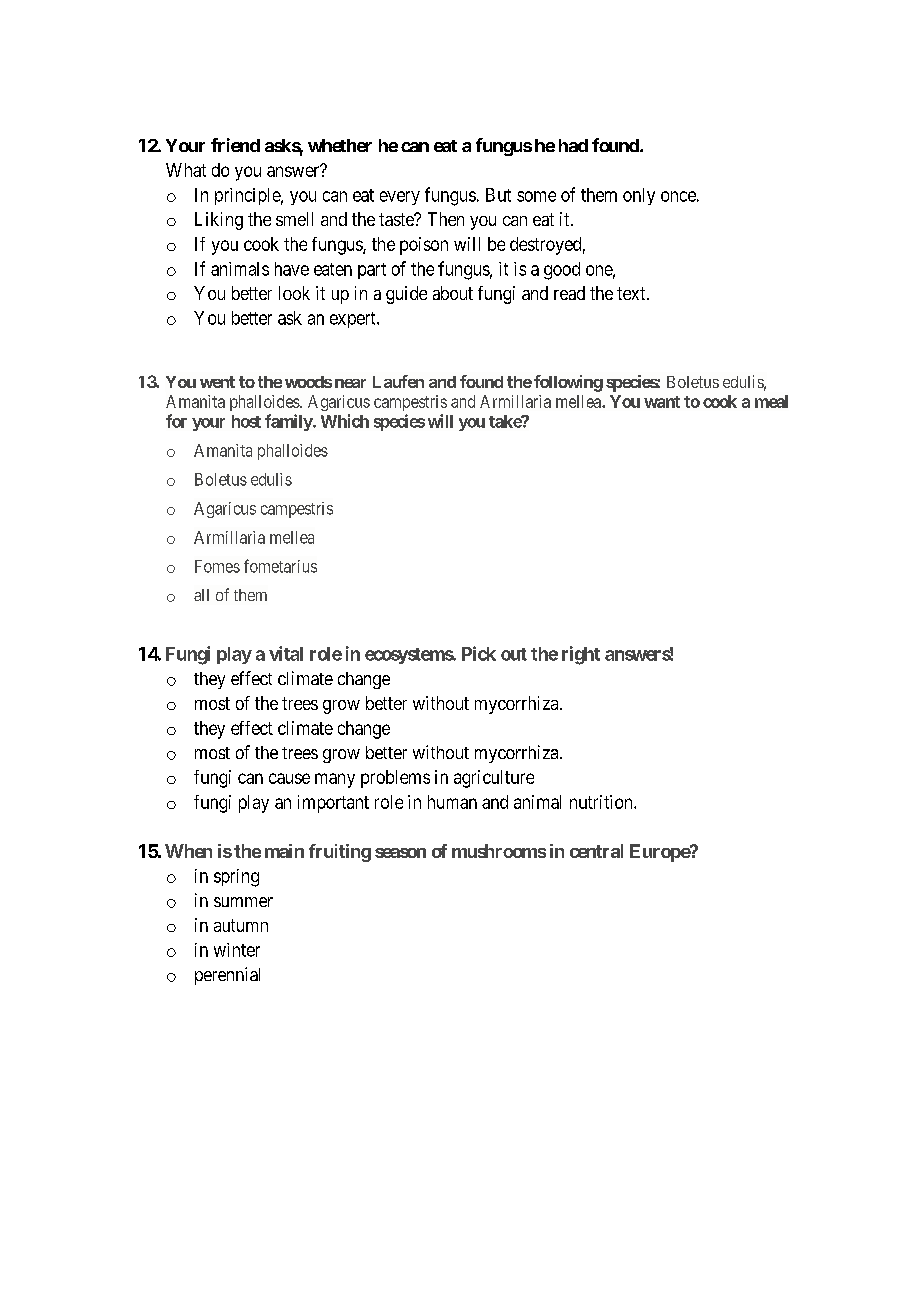 The width and height of the document is (924, 1308). What do you see at coordinates (479, 653) in the document?
I see `Pick` at bounding box center [479, 653].
